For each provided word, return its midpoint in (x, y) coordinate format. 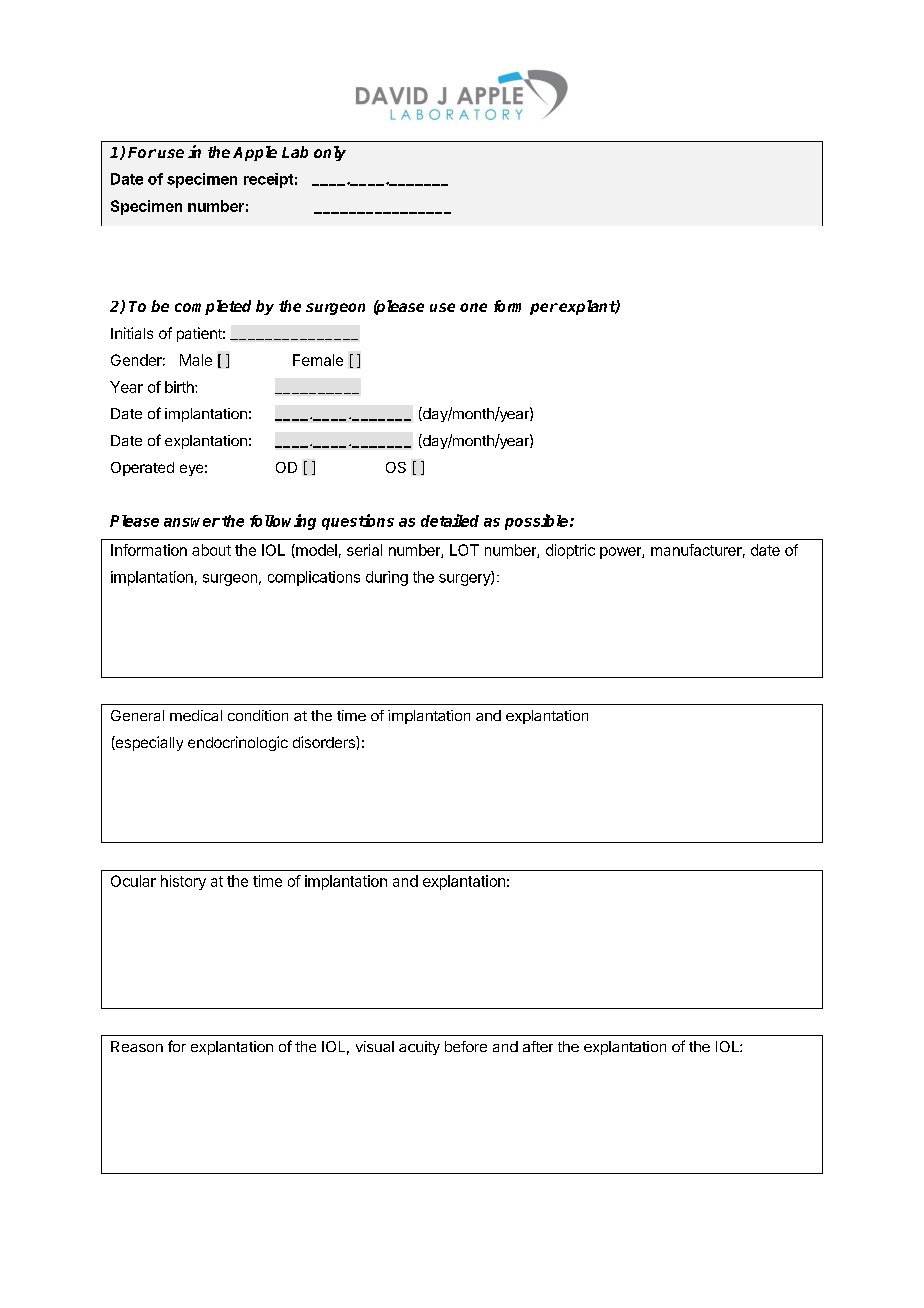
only (330, 153)
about (211, 550)
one (473, 307)
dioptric (570, 551)
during (387, 578)
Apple (255, 153)
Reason (137, 1046)
